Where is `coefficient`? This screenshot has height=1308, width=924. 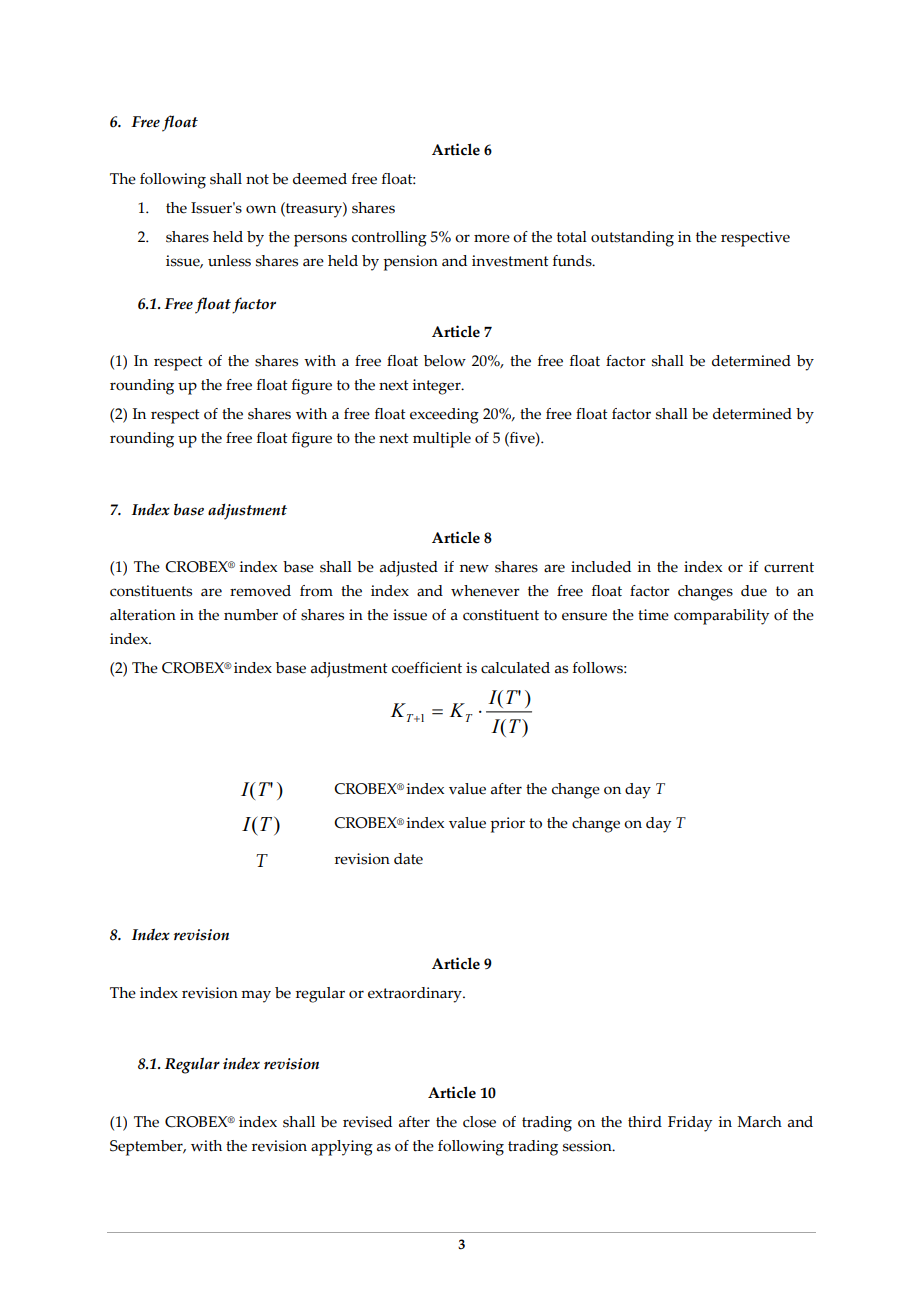 coefficient is located at coordinates (427, 668).
